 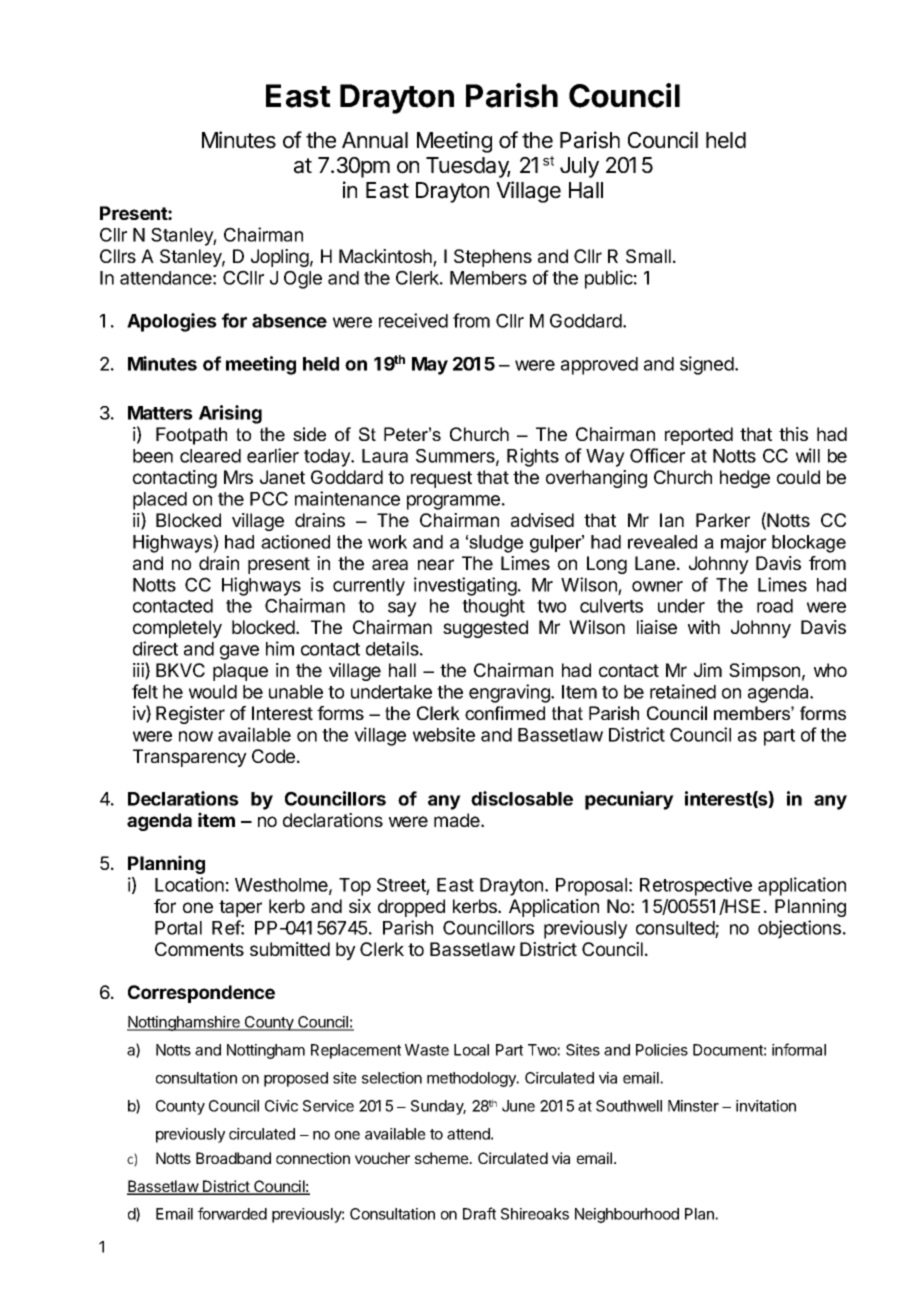 I want to click on engraving, so click(x=510, y=693).
